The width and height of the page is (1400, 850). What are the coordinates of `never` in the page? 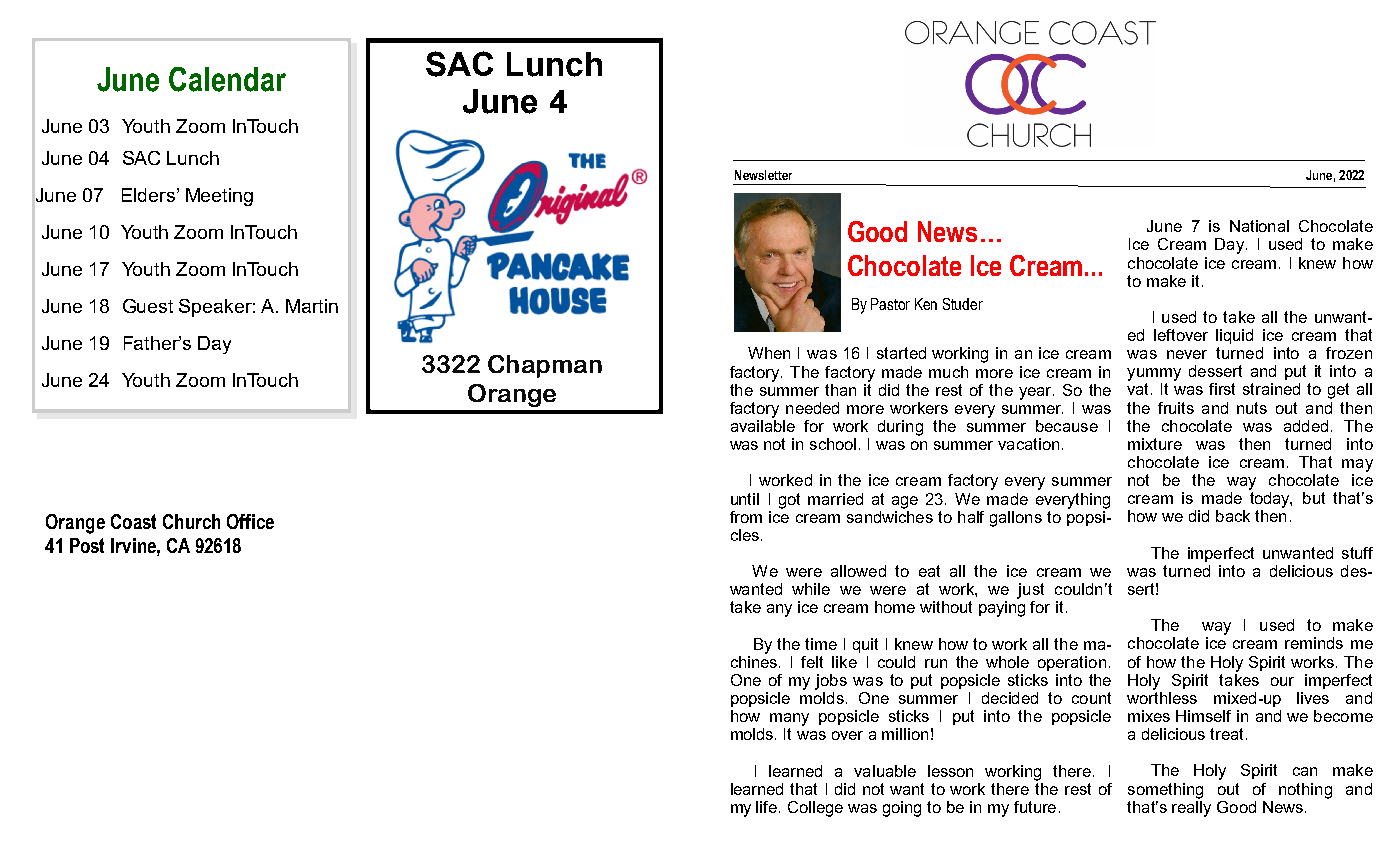 It's located at (1187, 354).
